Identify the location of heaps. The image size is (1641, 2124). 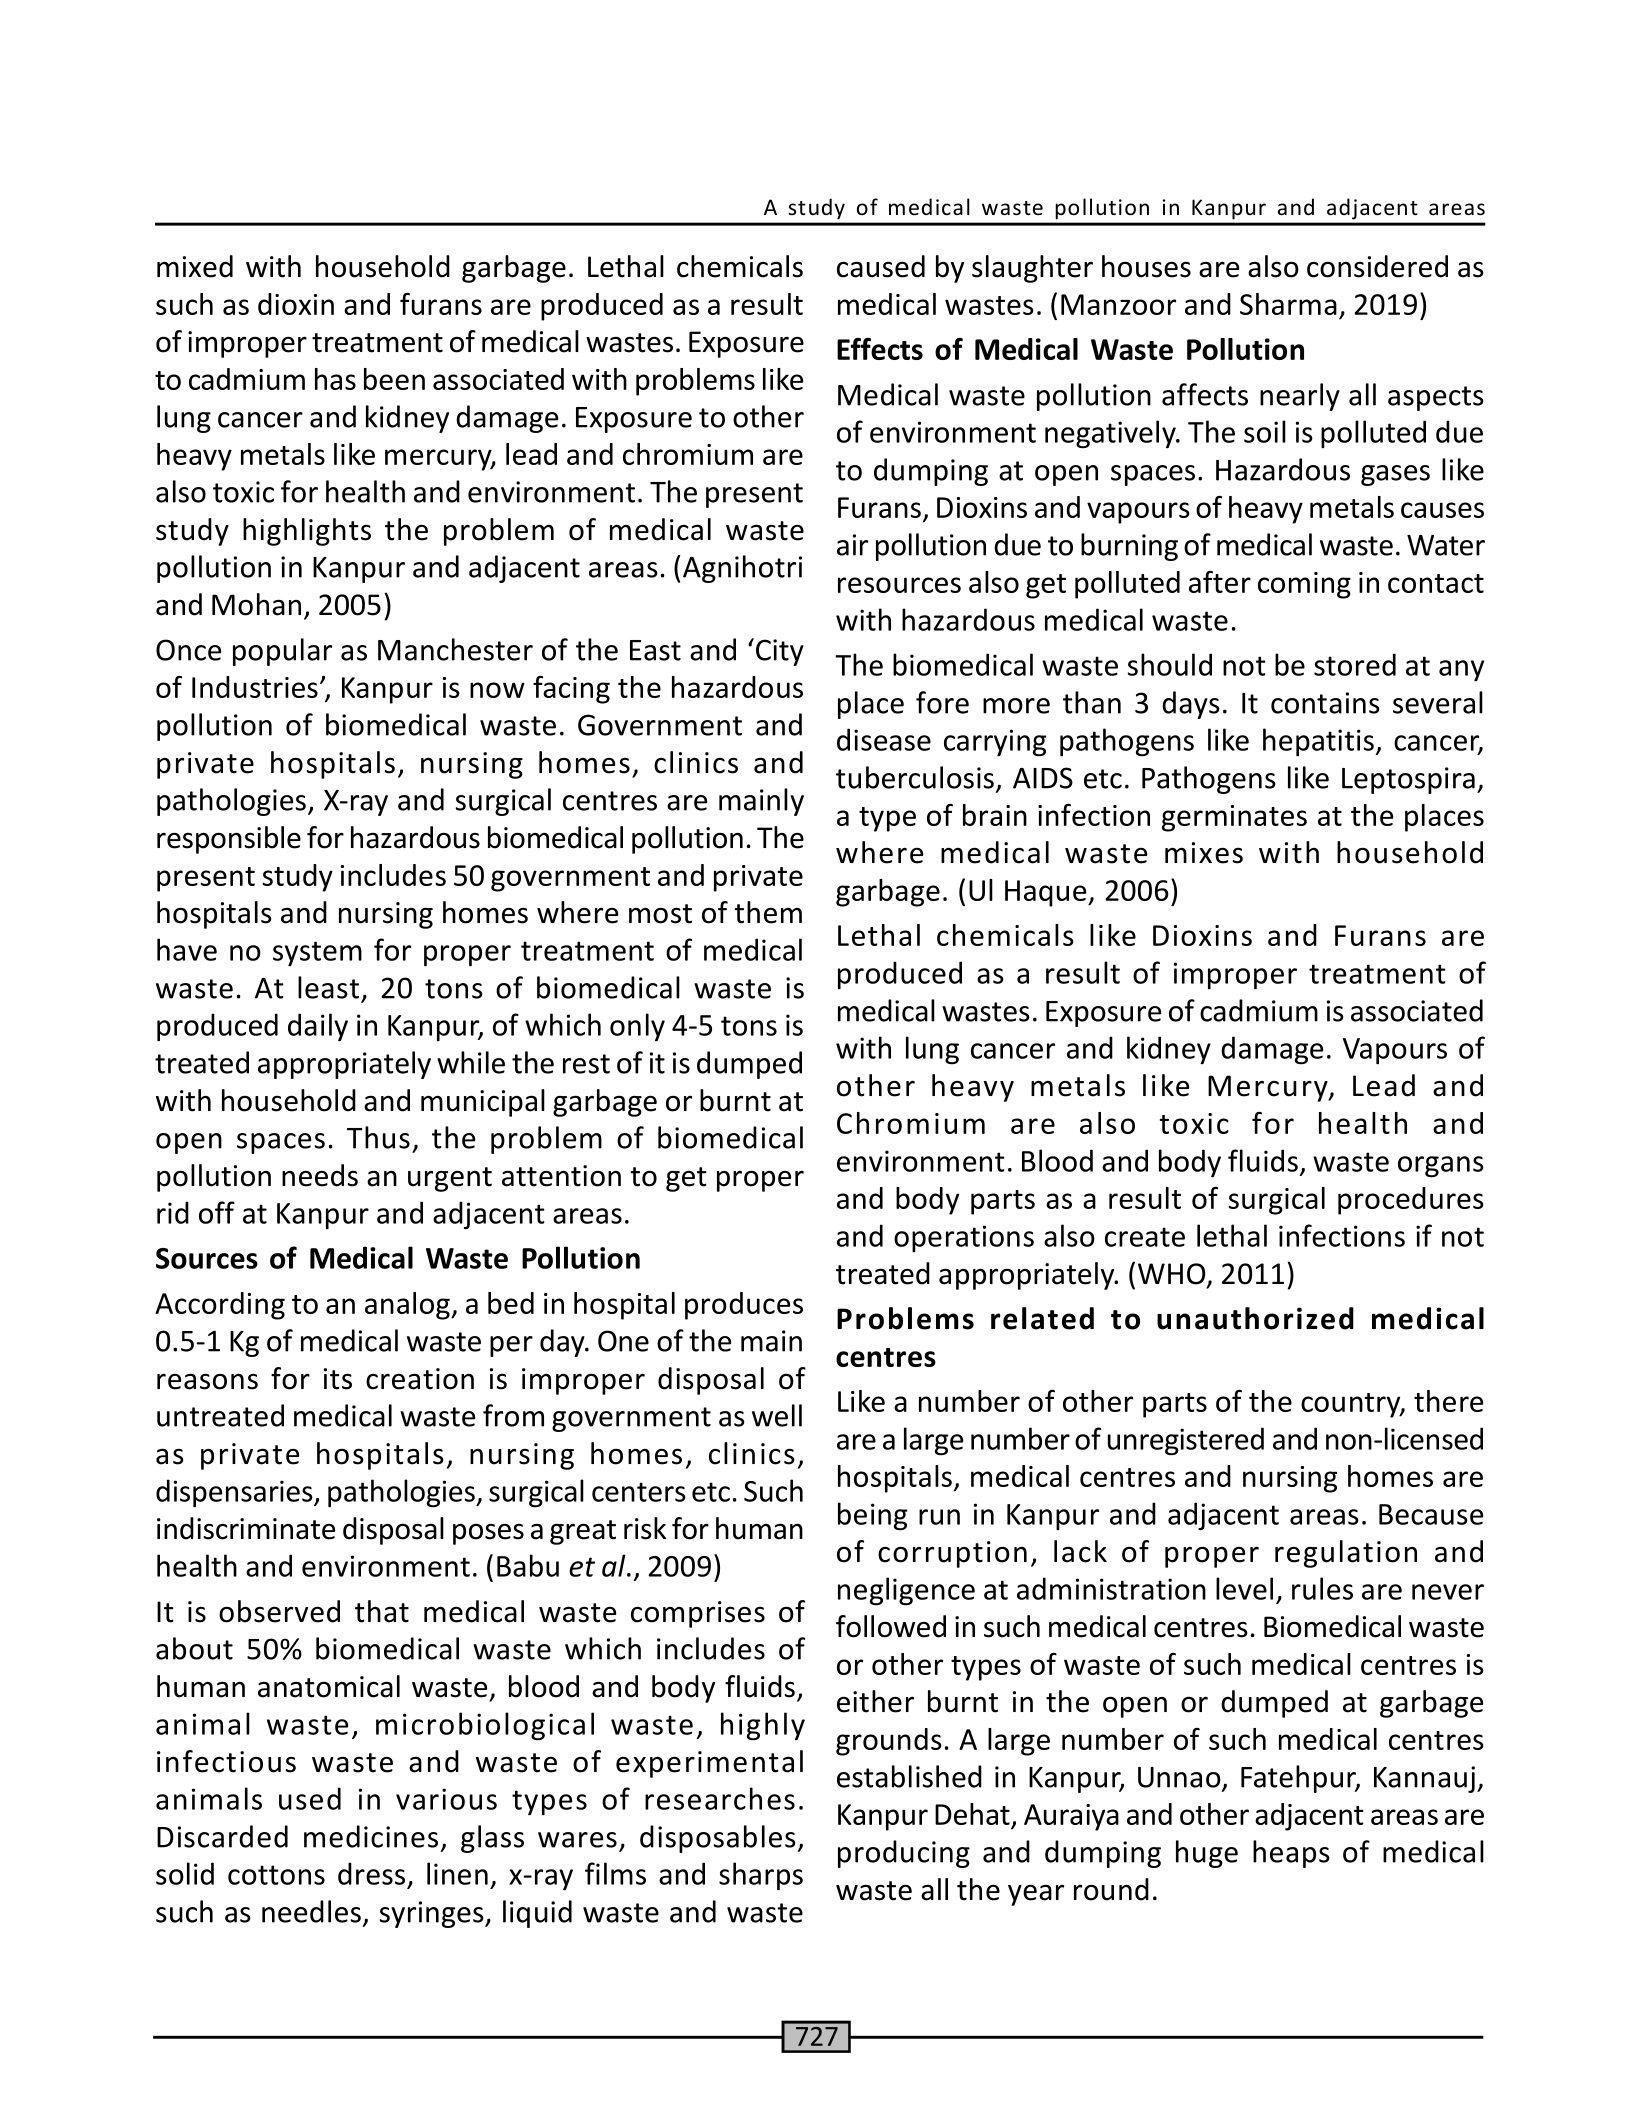
(1291, 1854).
